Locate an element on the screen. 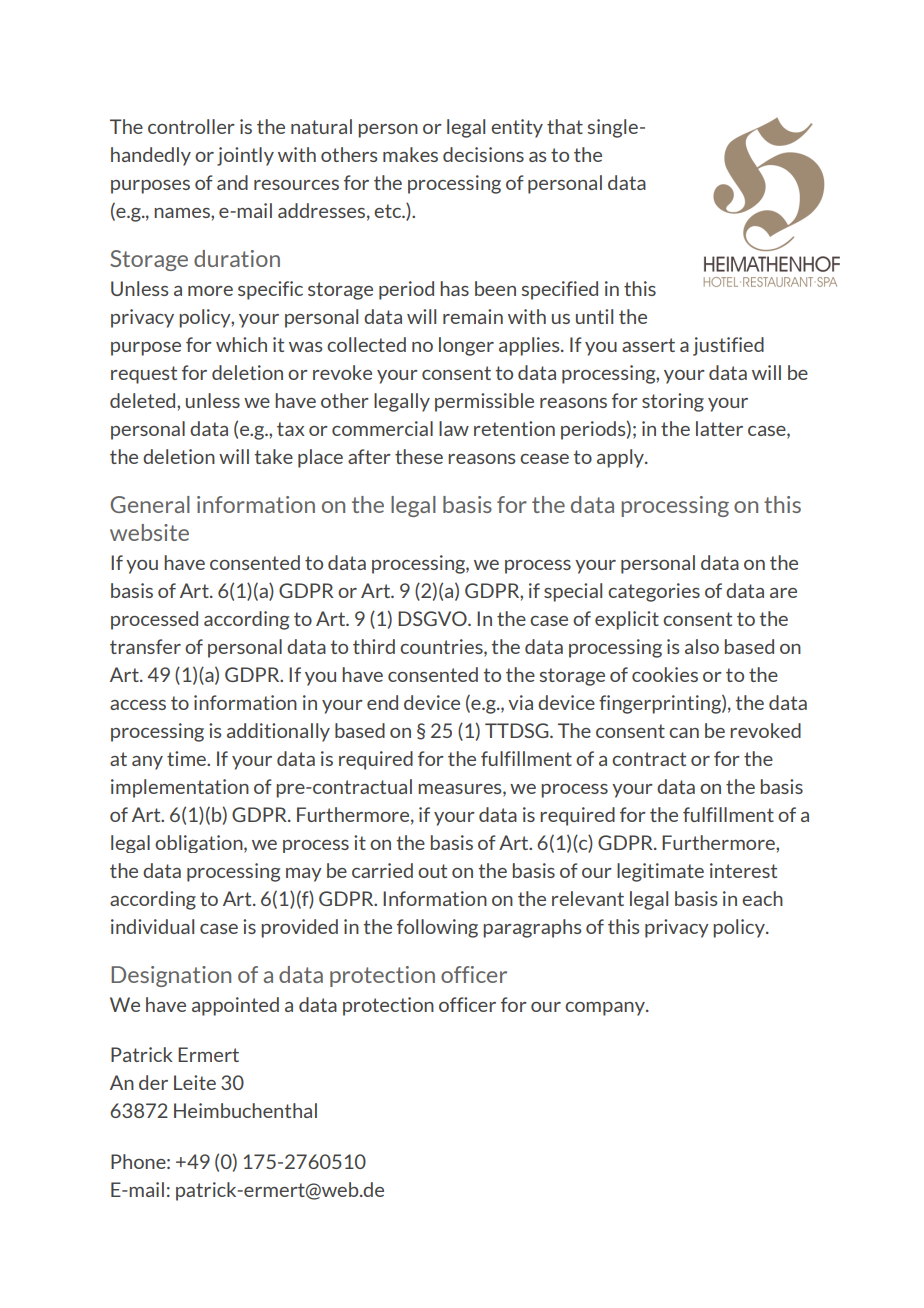 The width and height of the screenshot is (924, 1308). justified is located at coordinates (728, 346).
